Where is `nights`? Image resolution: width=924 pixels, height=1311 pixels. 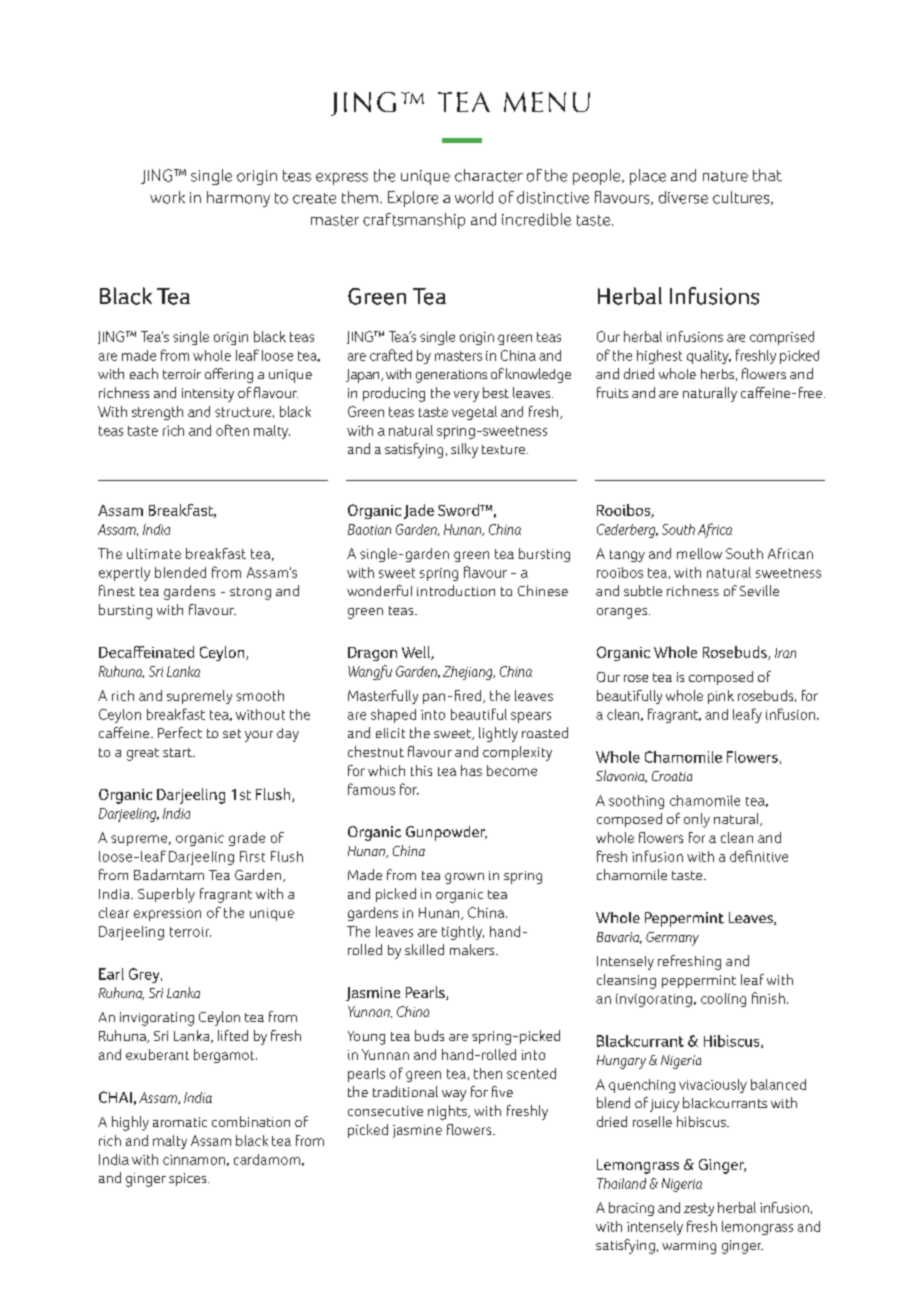 nights is located at coordinates (448, 1112).
